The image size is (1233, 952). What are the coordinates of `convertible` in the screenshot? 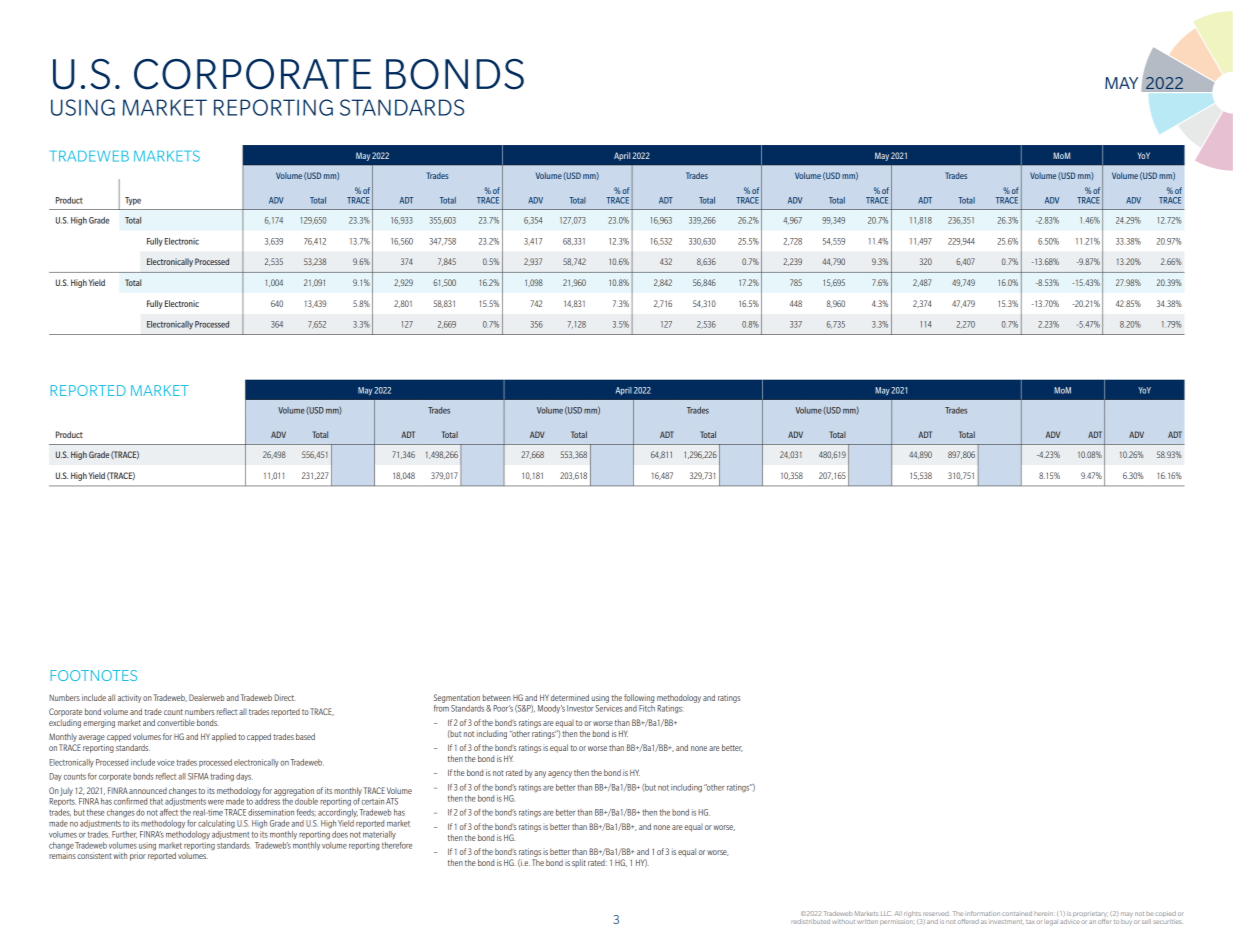 It's located at (176, 722).
